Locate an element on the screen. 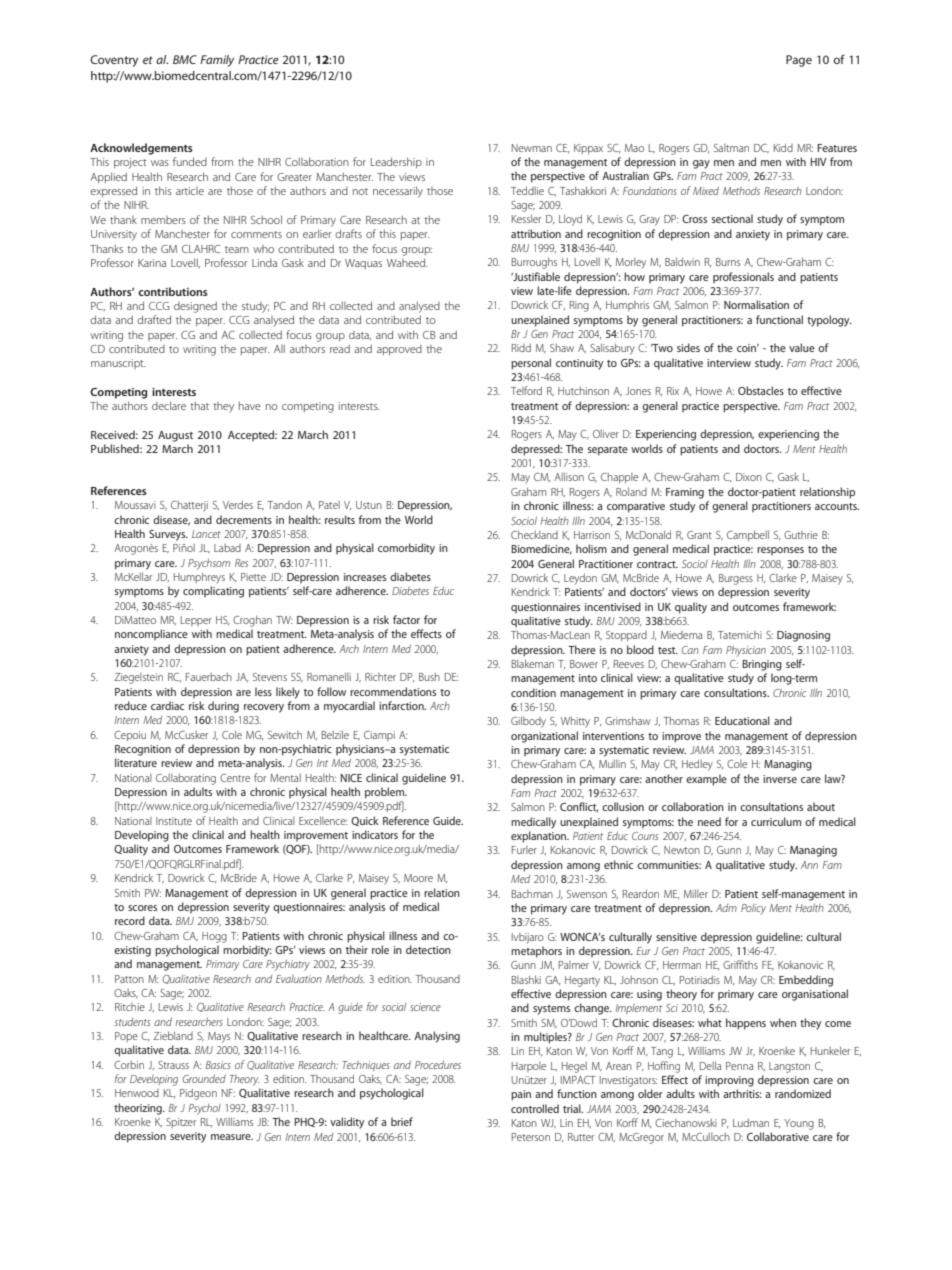 This screenshot has height=1270, width=952. pain is located at coordinates (521, 1095).
